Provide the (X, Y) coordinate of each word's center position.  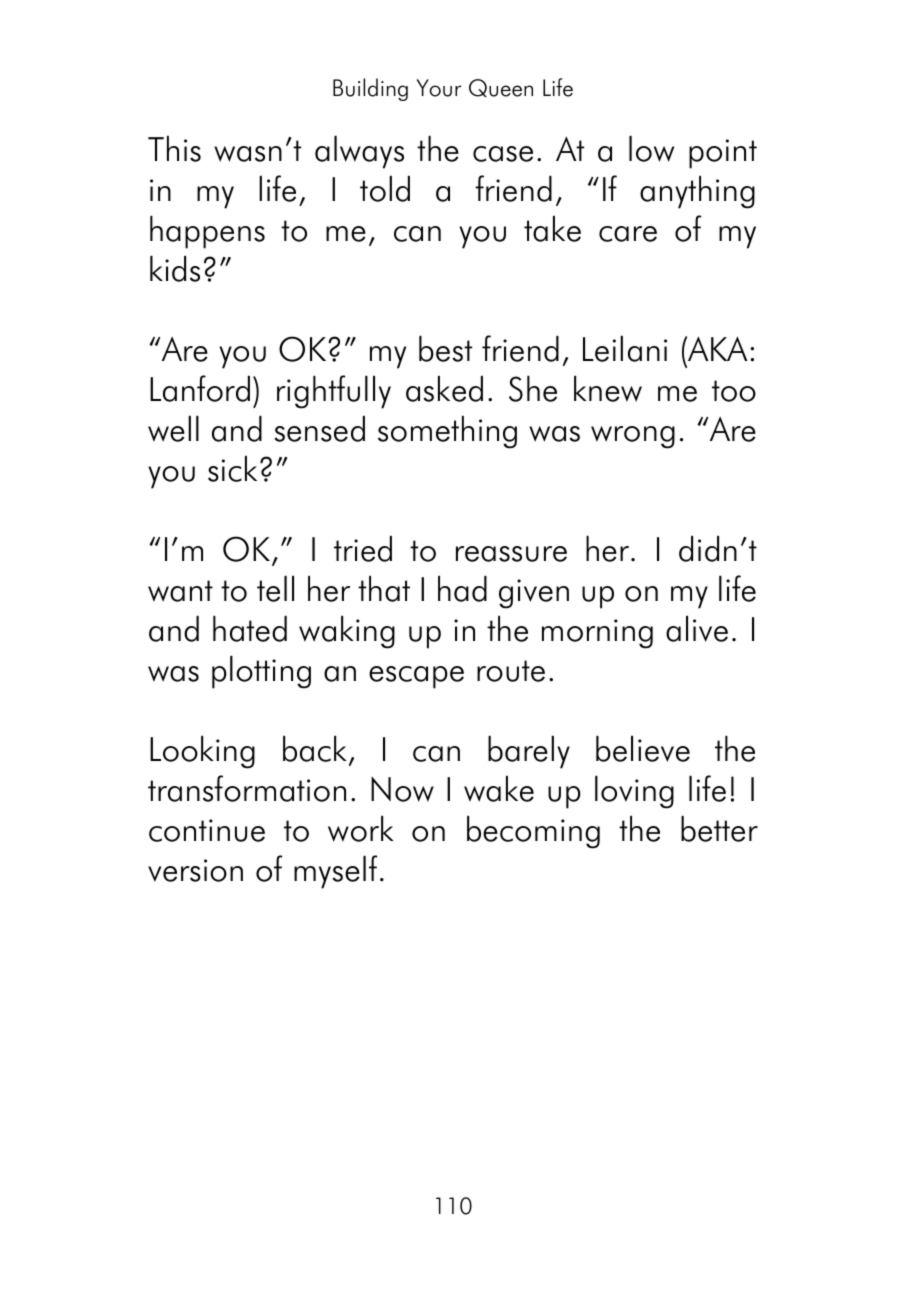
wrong (633, 437)
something (447, 432)
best (445, 349)
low (651, 149)
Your (438, 88)
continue (207, 830)
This (174, 149)
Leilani (625, 349)
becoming (533, 832)
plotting (261, 672)
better (719, 829)
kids (175, 269)
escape (416, 677)
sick (232, 469)
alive (697, 629)
